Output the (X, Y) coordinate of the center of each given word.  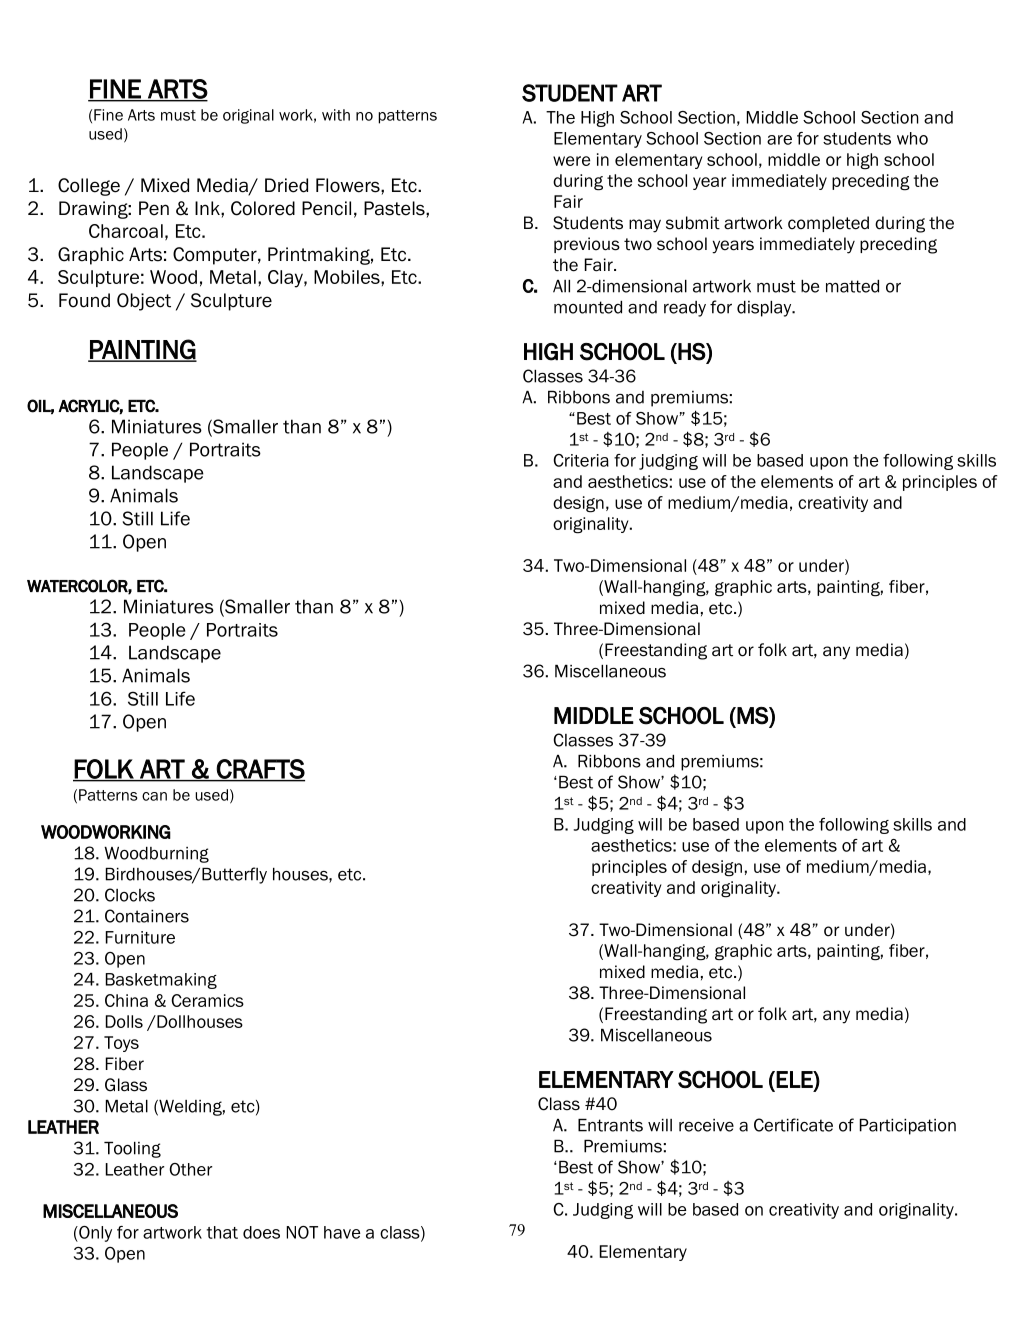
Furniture (140, 937)
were (571, 161)
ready (685, 309)
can (154, 796)
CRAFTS (260, 770)
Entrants (610, 1125)
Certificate (793, 1125)
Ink (208, 208)
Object (144, 302)
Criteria (581, 460)
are (779, 140)
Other (190, 1169)
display (765, 309)
